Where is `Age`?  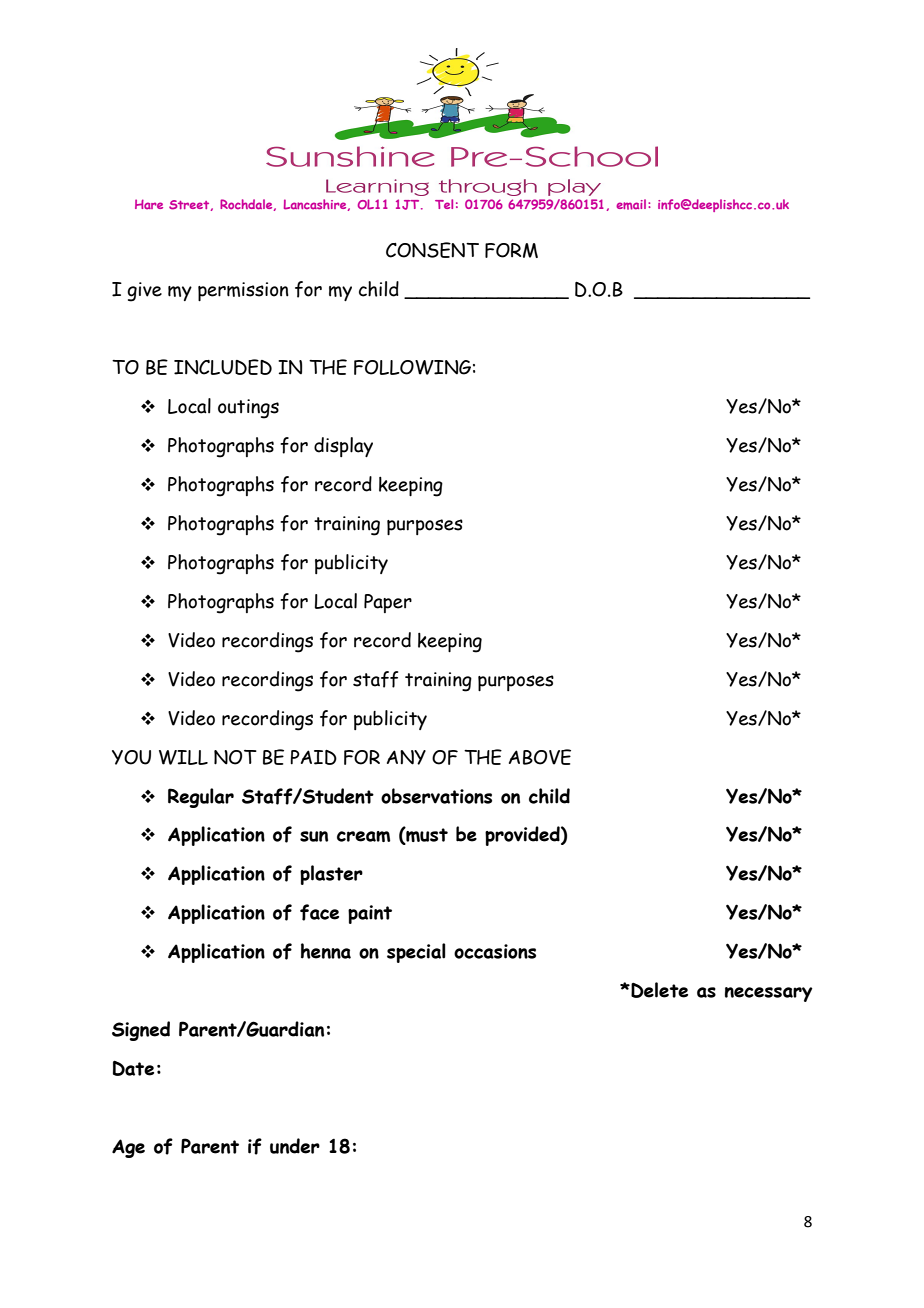 Age is located at coordinates (128, 1148).
